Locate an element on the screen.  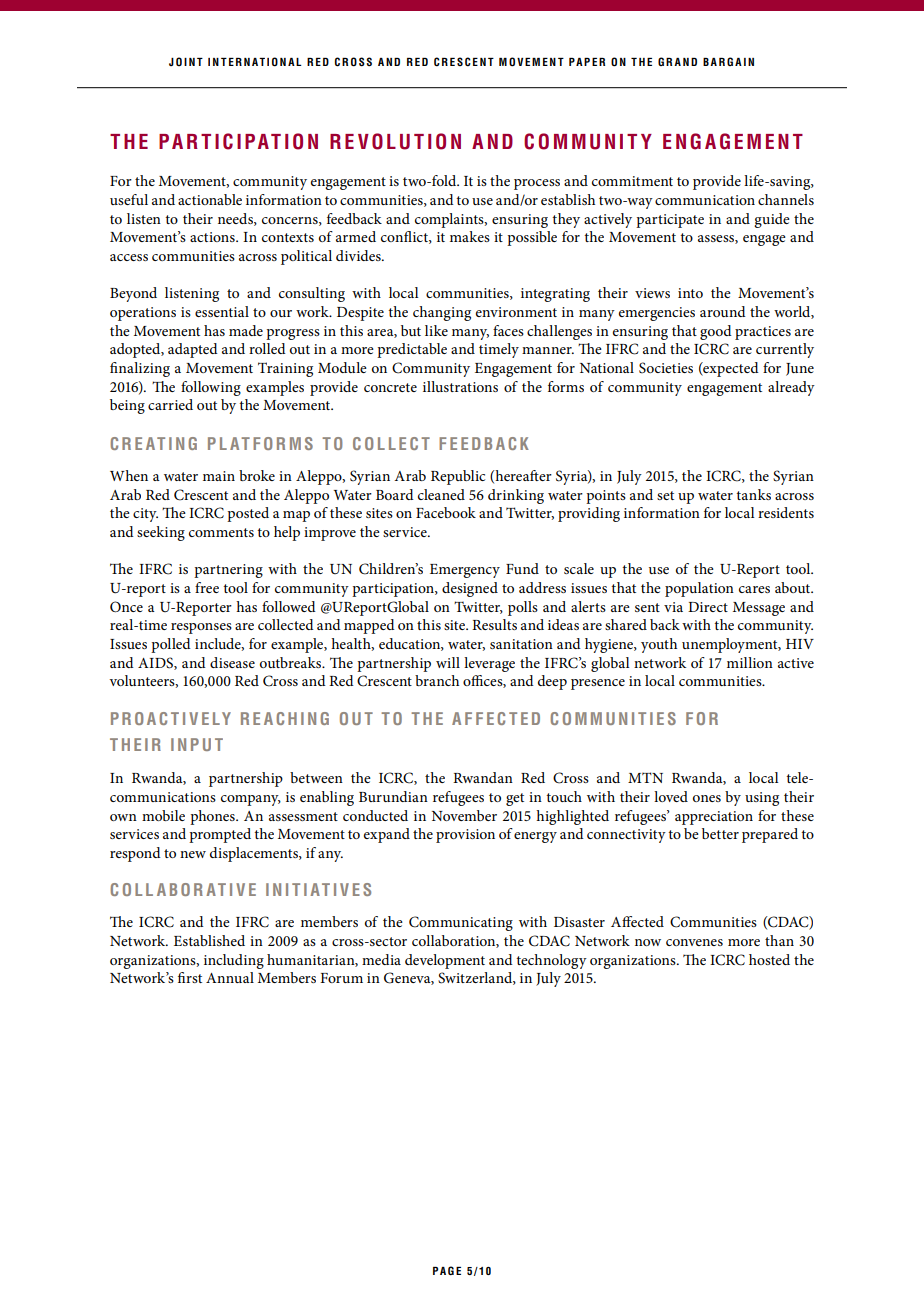
convenes is located at coordinates (694, 942).
